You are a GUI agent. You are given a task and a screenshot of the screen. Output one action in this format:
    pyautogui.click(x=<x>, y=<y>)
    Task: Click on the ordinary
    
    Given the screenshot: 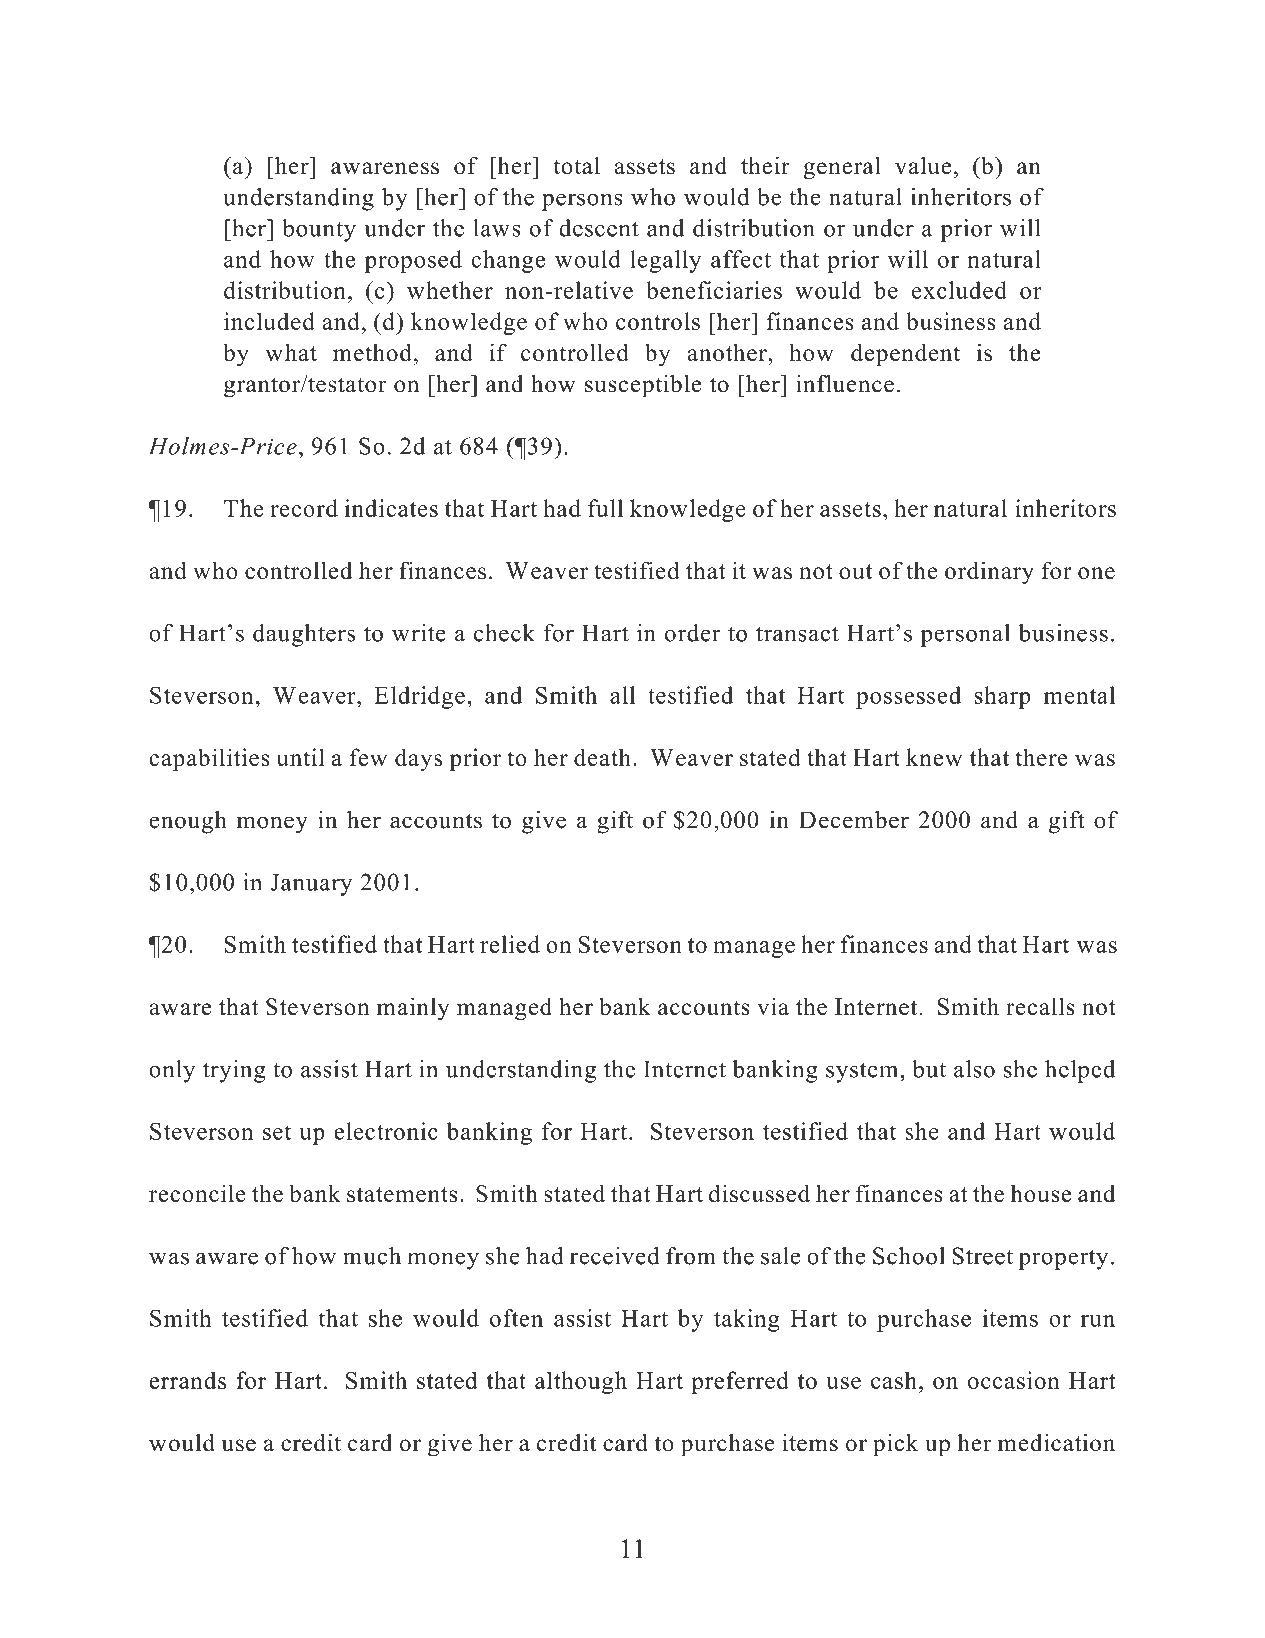 What is the action you would take?
    pyautogui.click(x=989, y=572)
